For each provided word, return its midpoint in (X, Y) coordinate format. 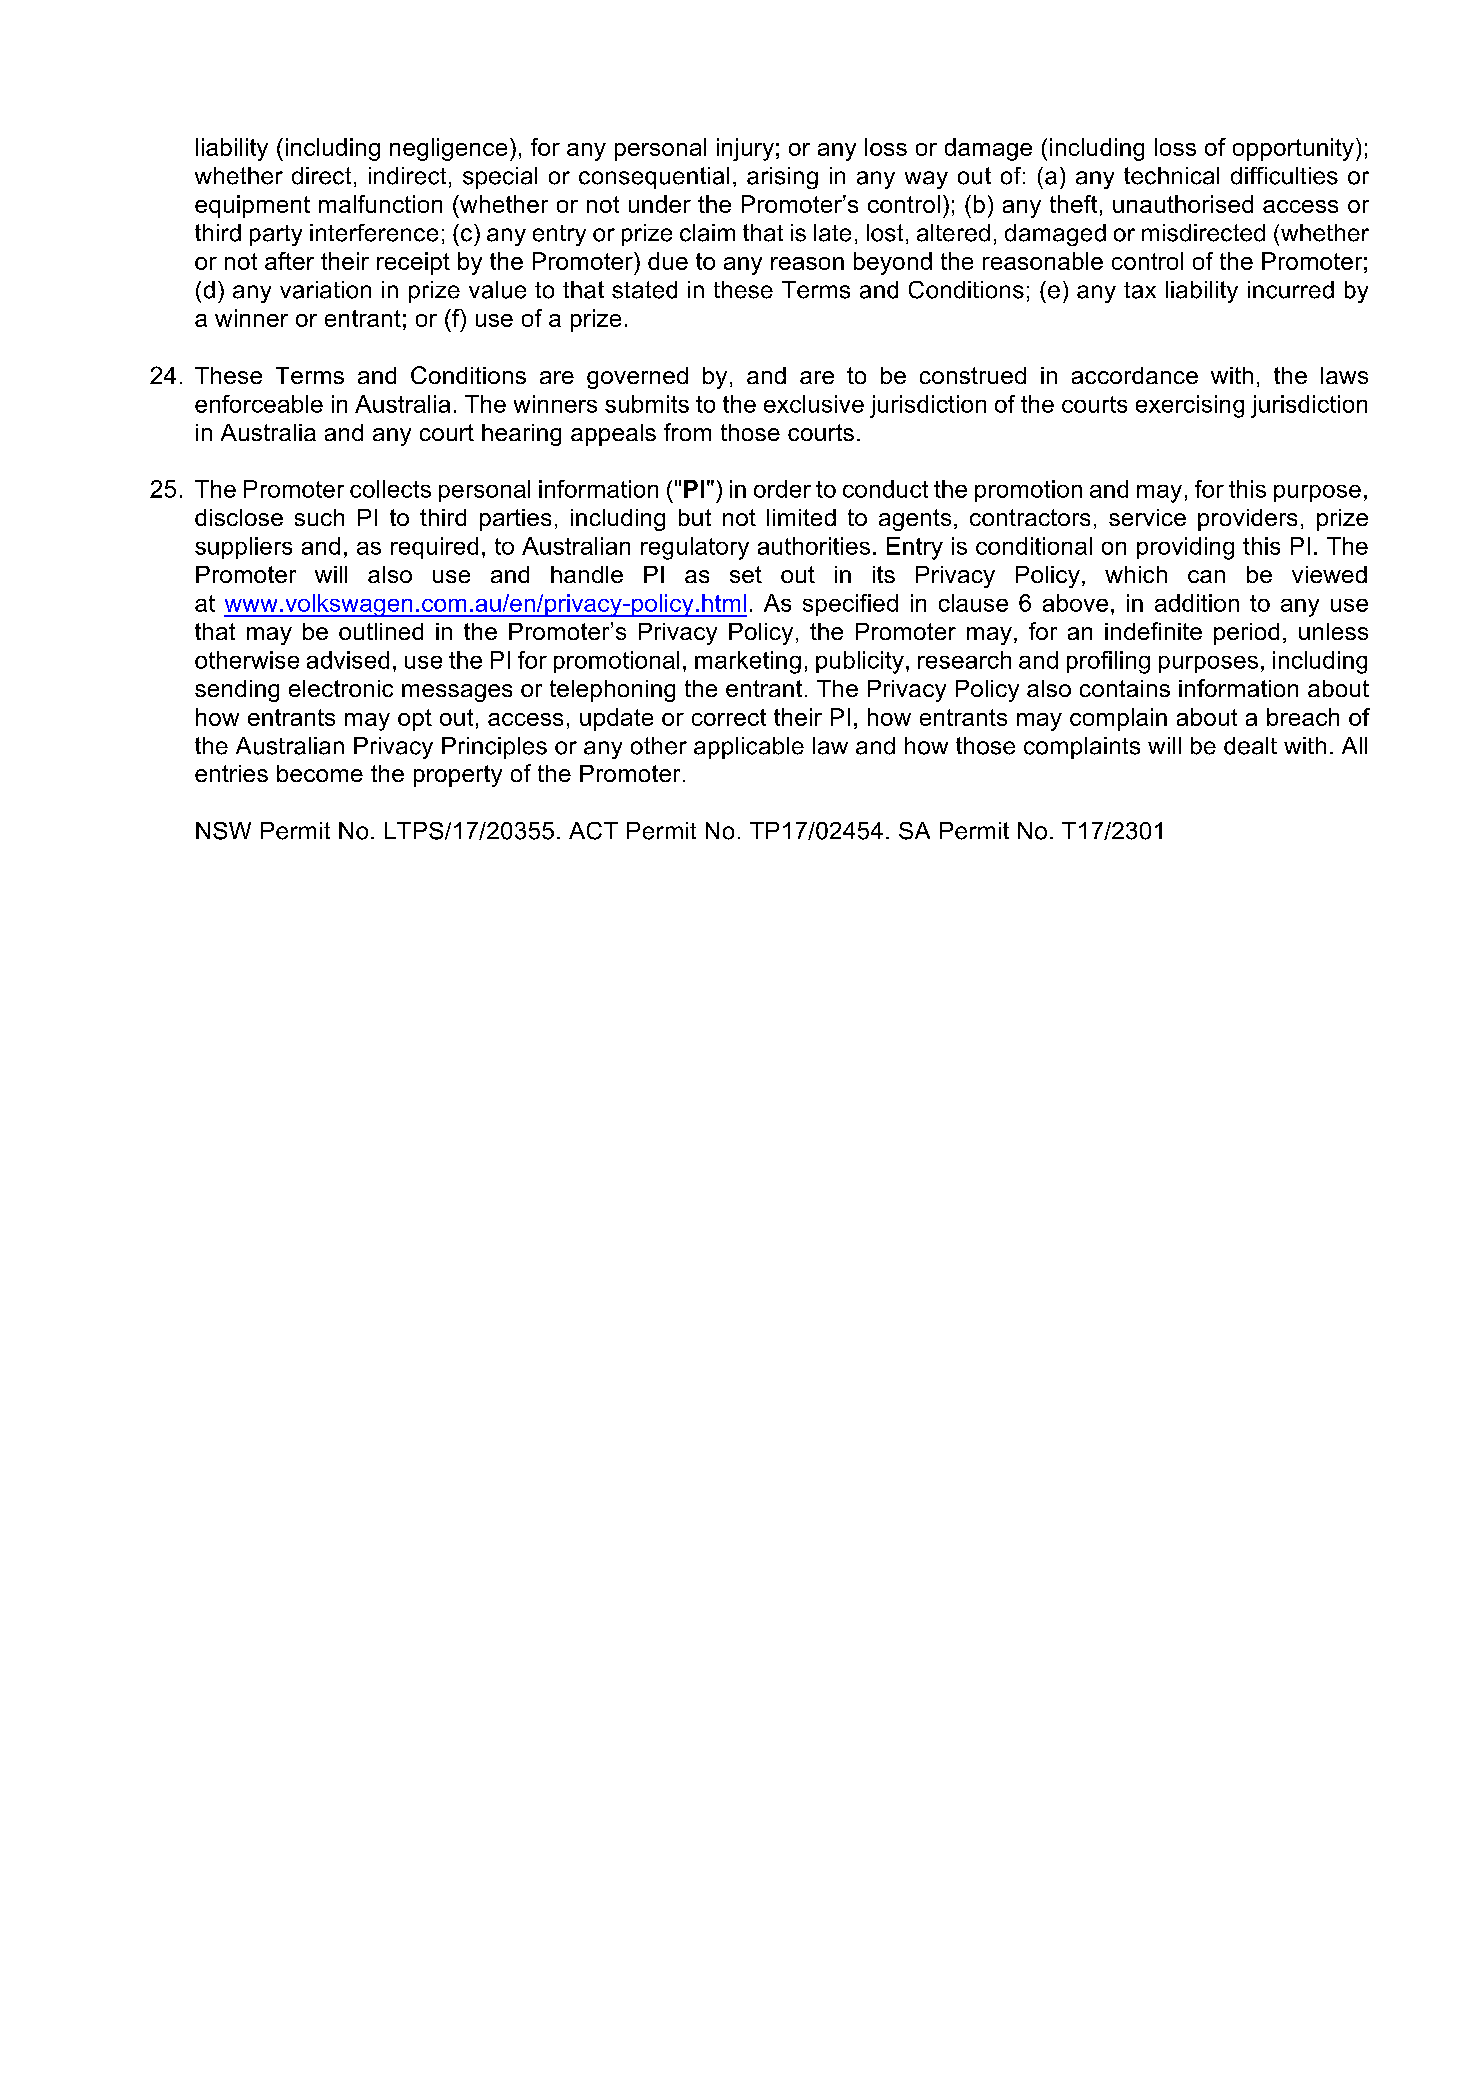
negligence (448, 149)
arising (782, 178)
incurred (1291, 290)
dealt (1250, 746)
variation (325, 290)
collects (390, 489)
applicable (749, 748)
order (782, 489)
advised (348, 660)
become (320, 773)
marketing (748, 662)
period (1246, 634)
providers (1247, 520)
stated (644, 290)
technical (1171, 176)
